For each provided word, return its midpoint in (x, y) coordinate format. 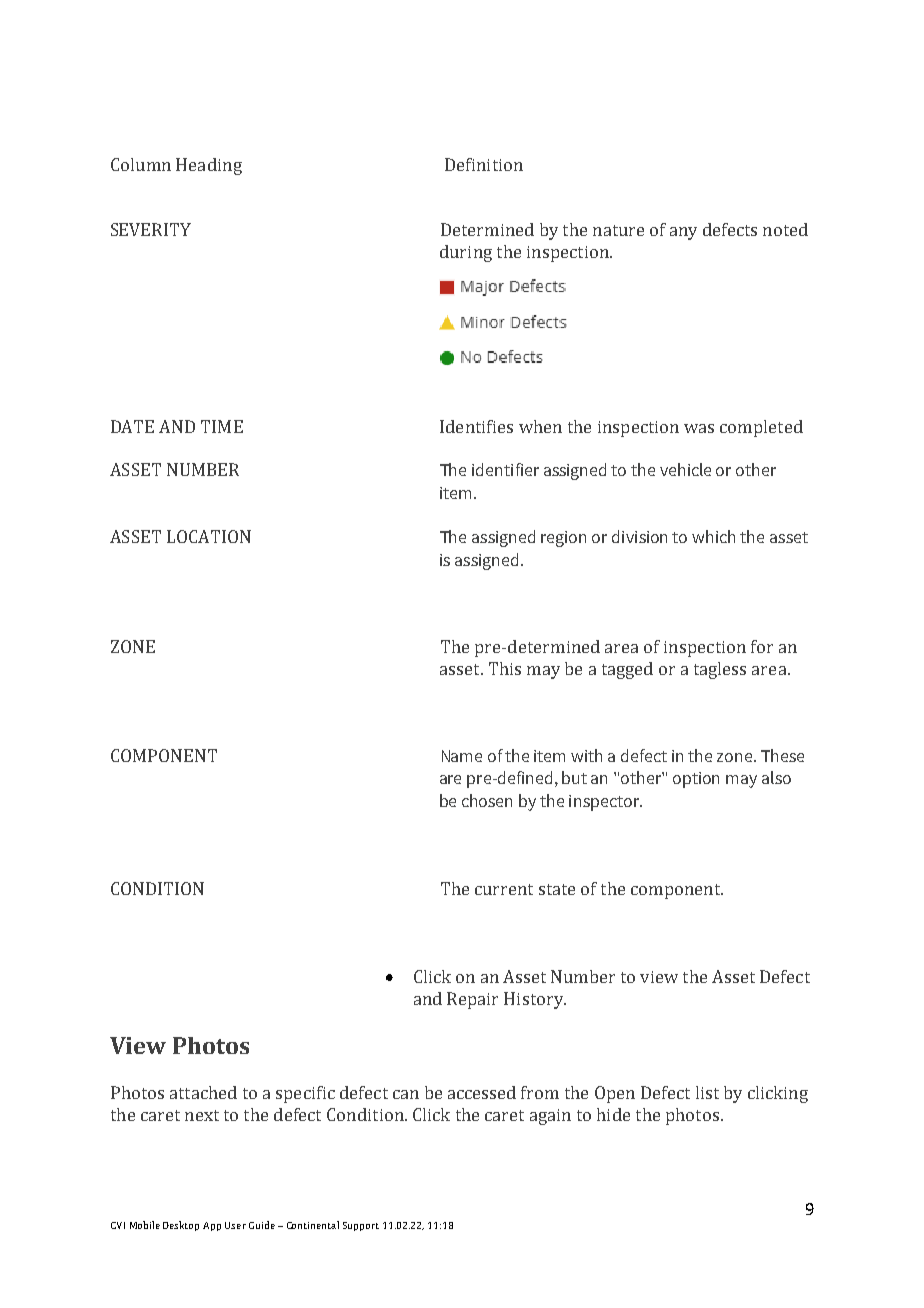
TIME (222, 426)
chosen (487, 800)
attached (203, 1092)
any (683, 233)
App (212, 1226)
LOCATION (209, 536)
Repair (472, 1000)
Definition (484, 164)
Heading (209, 166)
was (699, 428)
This (505, 668)
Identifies (476, 426)
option (696, 780)
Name (462, 756)
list (707, 1092)
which (713, 536)
